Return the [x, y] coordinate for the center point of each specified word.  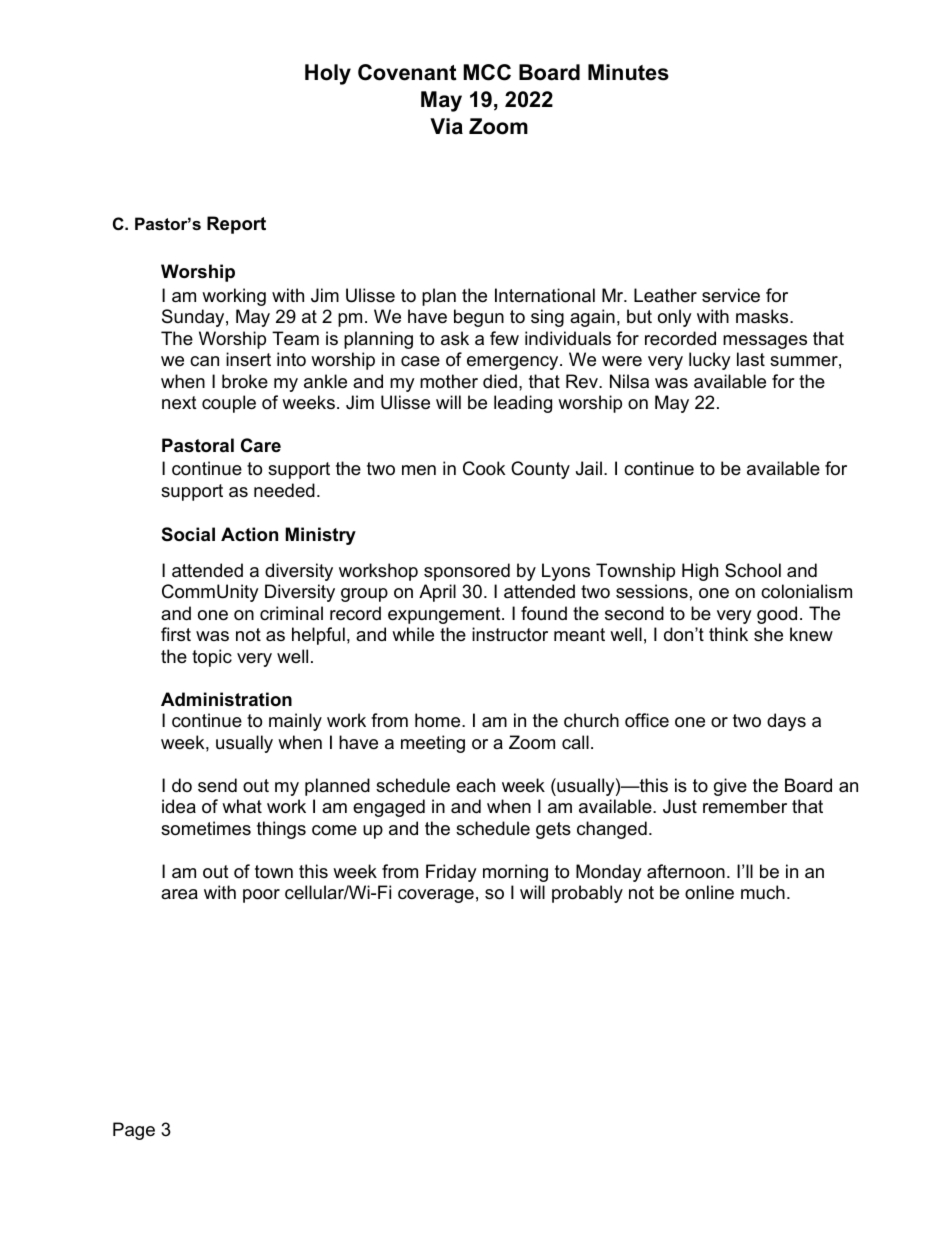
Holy [328, 74]
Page [134, 1131]
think [728, 634]
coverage [436, 896]
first [176, 634]
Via [446, 126]
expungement [445, 615]
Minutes [628, 72]
